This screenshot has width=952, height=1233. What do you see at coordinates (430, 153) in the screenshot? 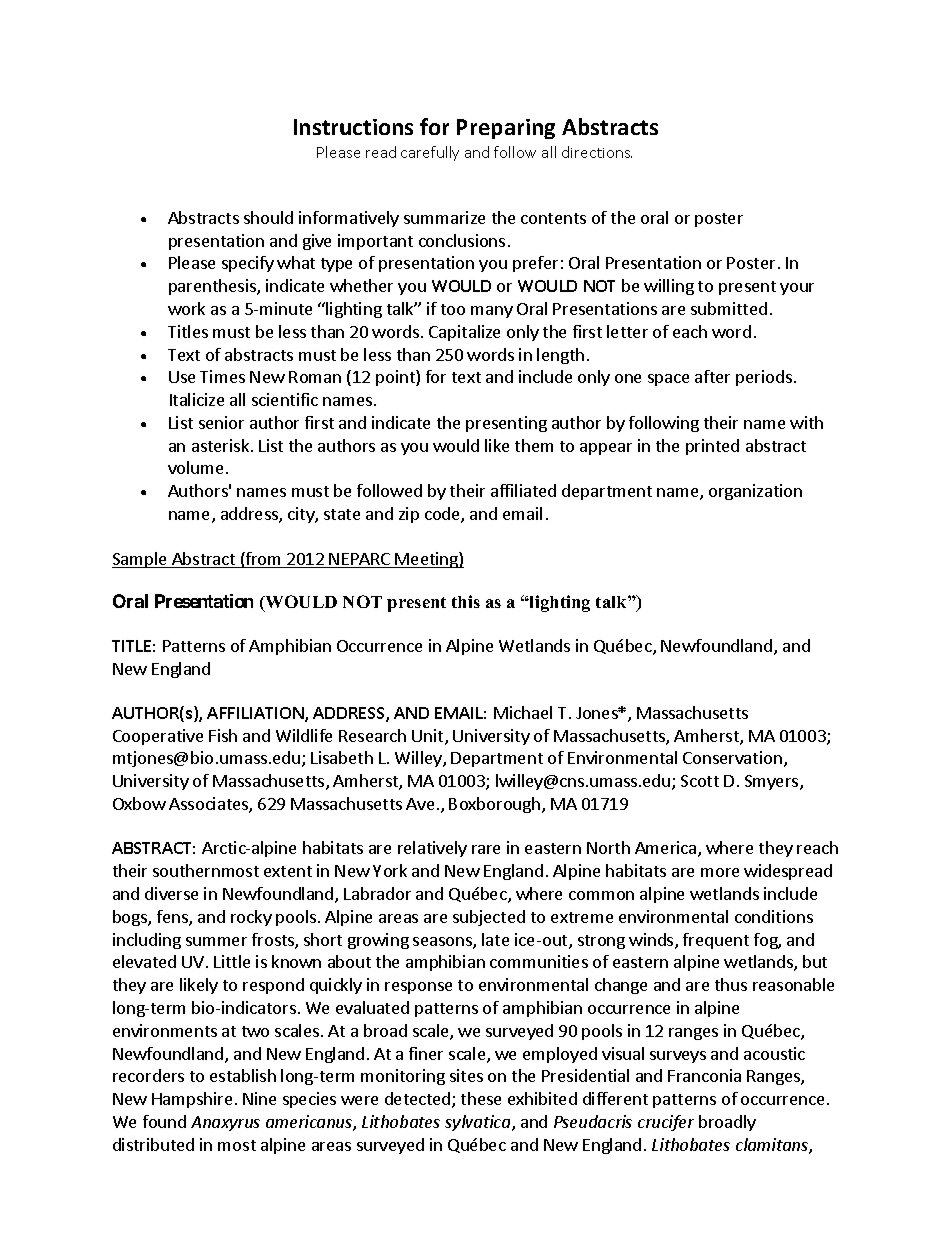
I see `carefully` at bounding box center [430, 153].
